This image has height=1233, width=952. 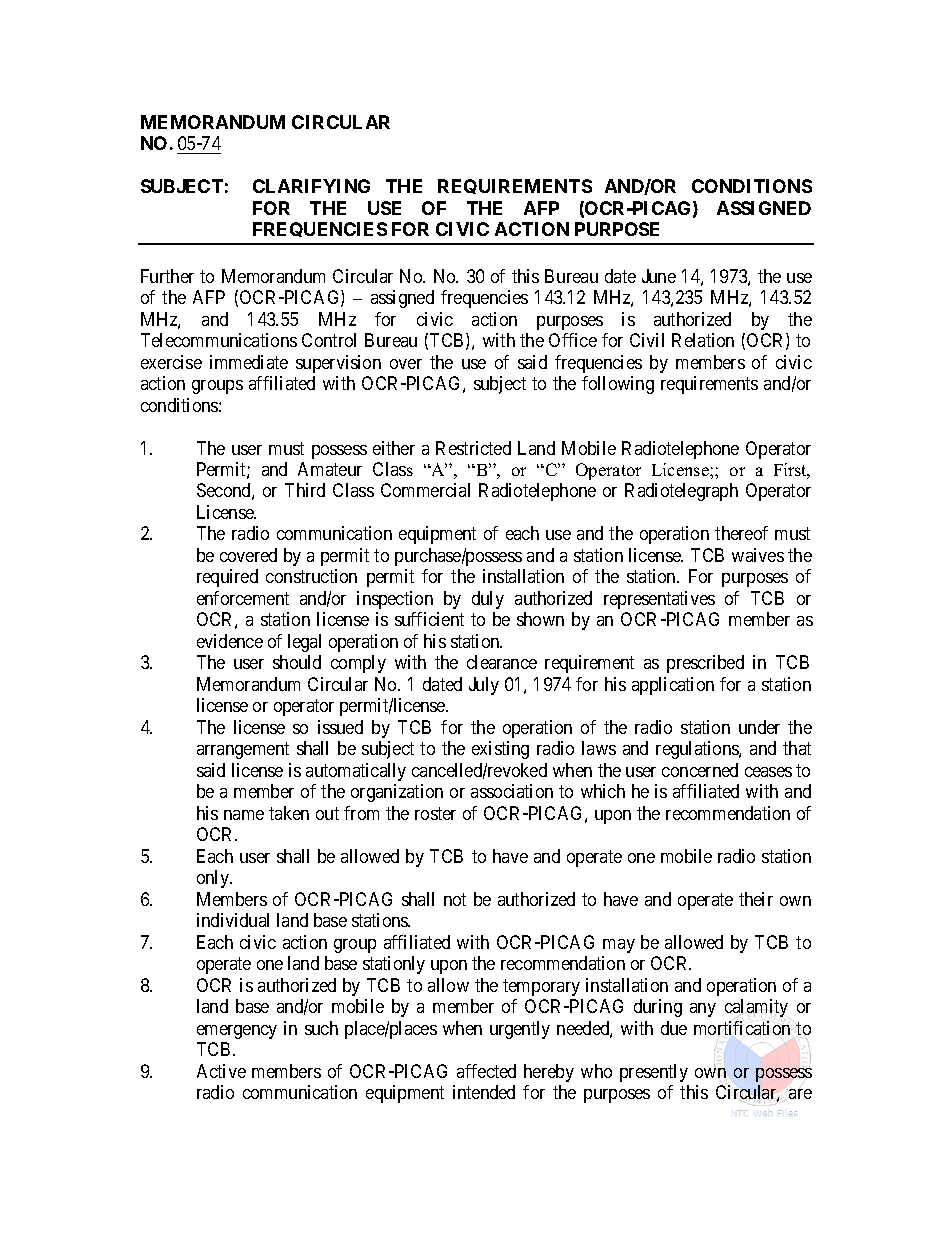 I want to click on Relation, so click(x=703, y=340).
